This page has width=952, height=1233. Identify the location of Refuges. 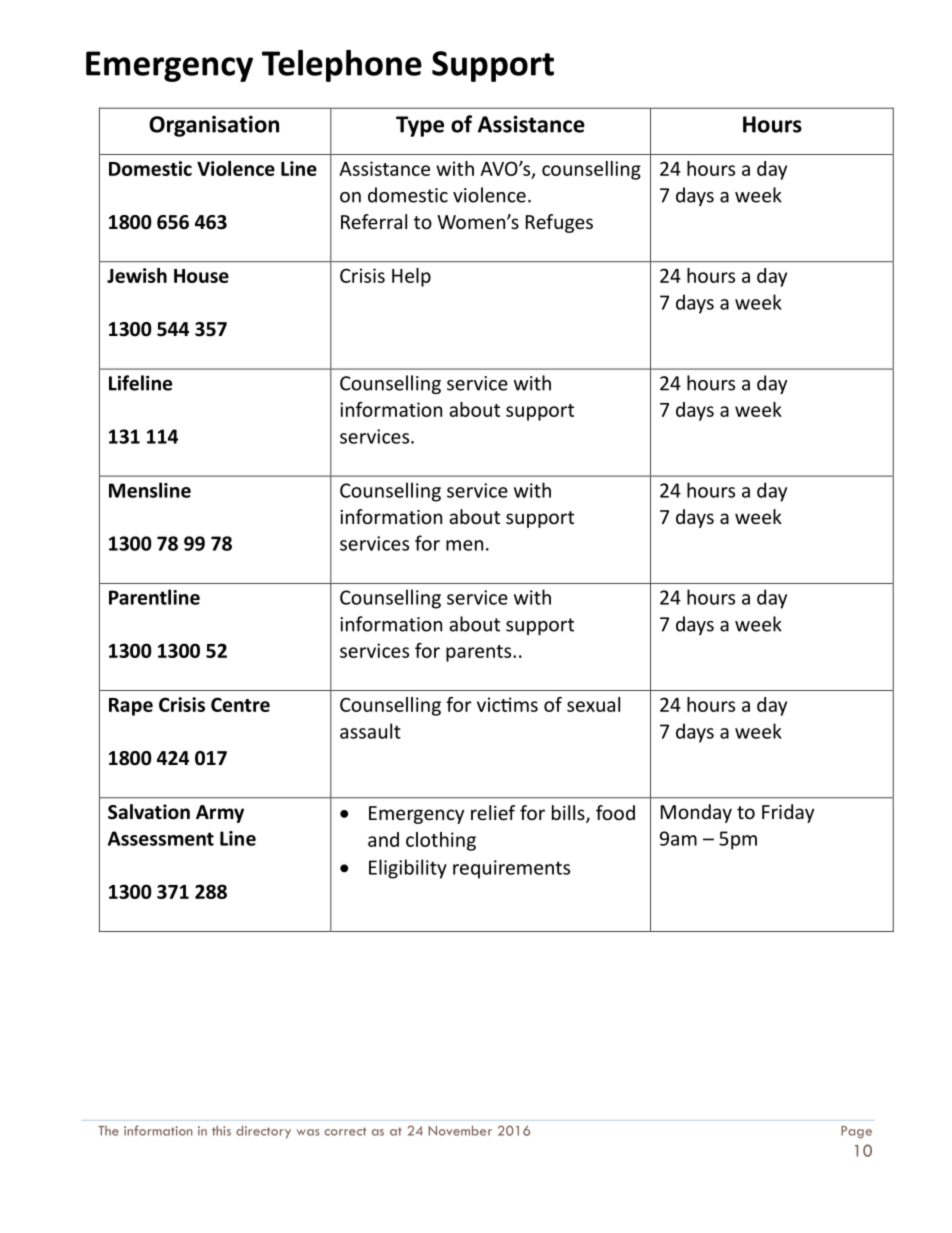
(559, 223).
